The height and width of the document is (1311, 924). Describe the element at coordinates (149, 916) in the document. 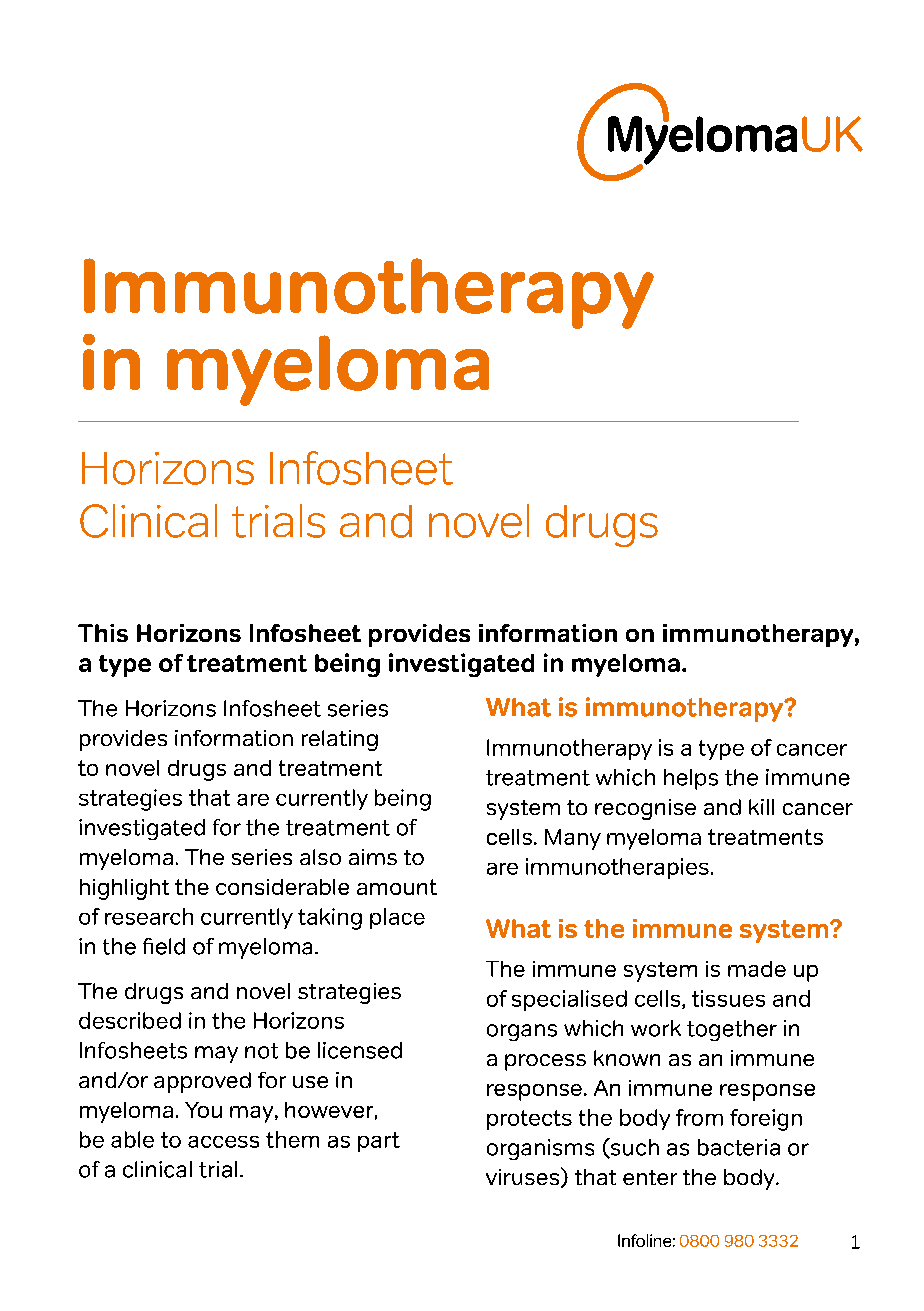

I see `research` at that location.
